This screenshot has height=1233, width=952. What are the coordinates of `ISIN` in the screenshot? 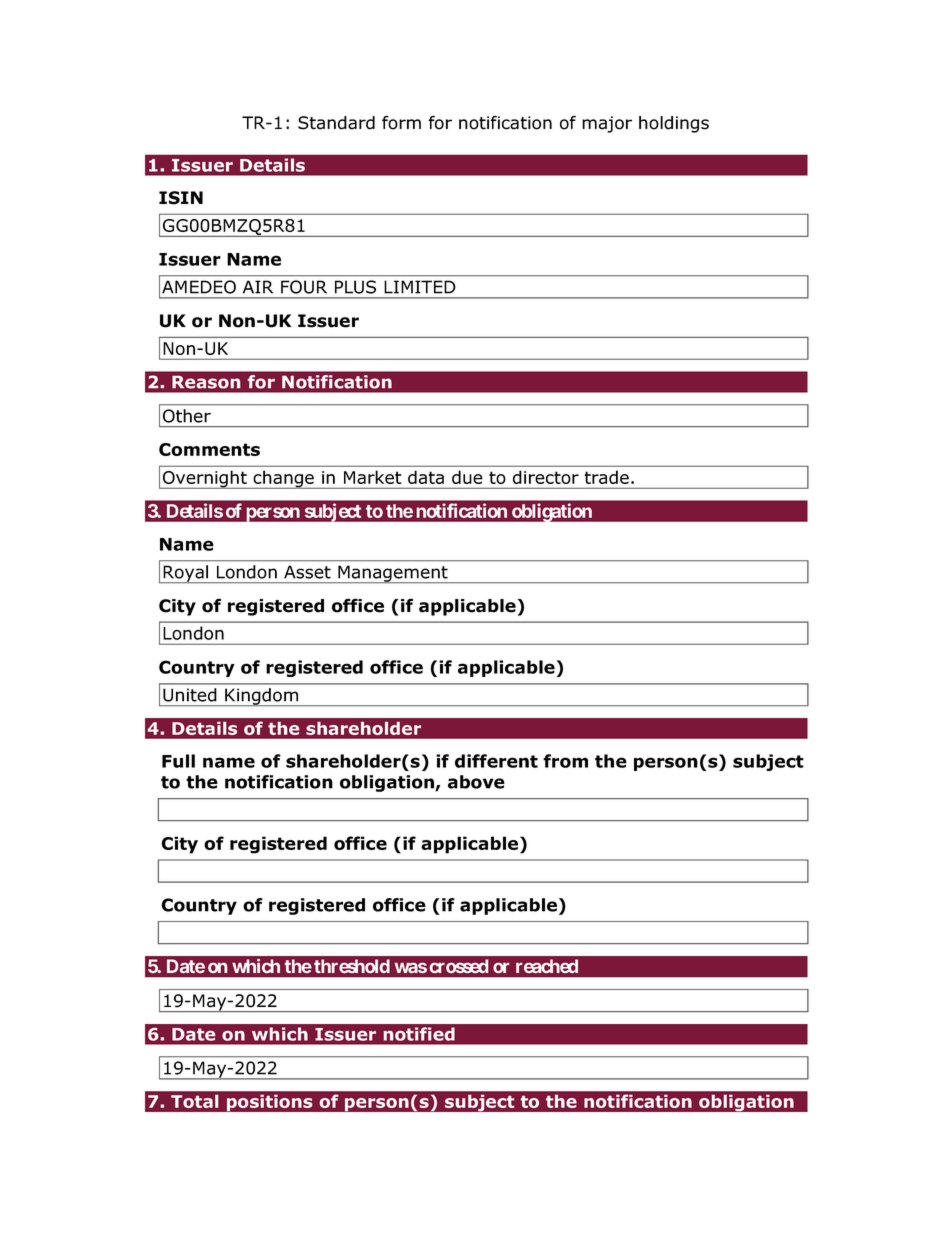 It's located at (181, 198).
